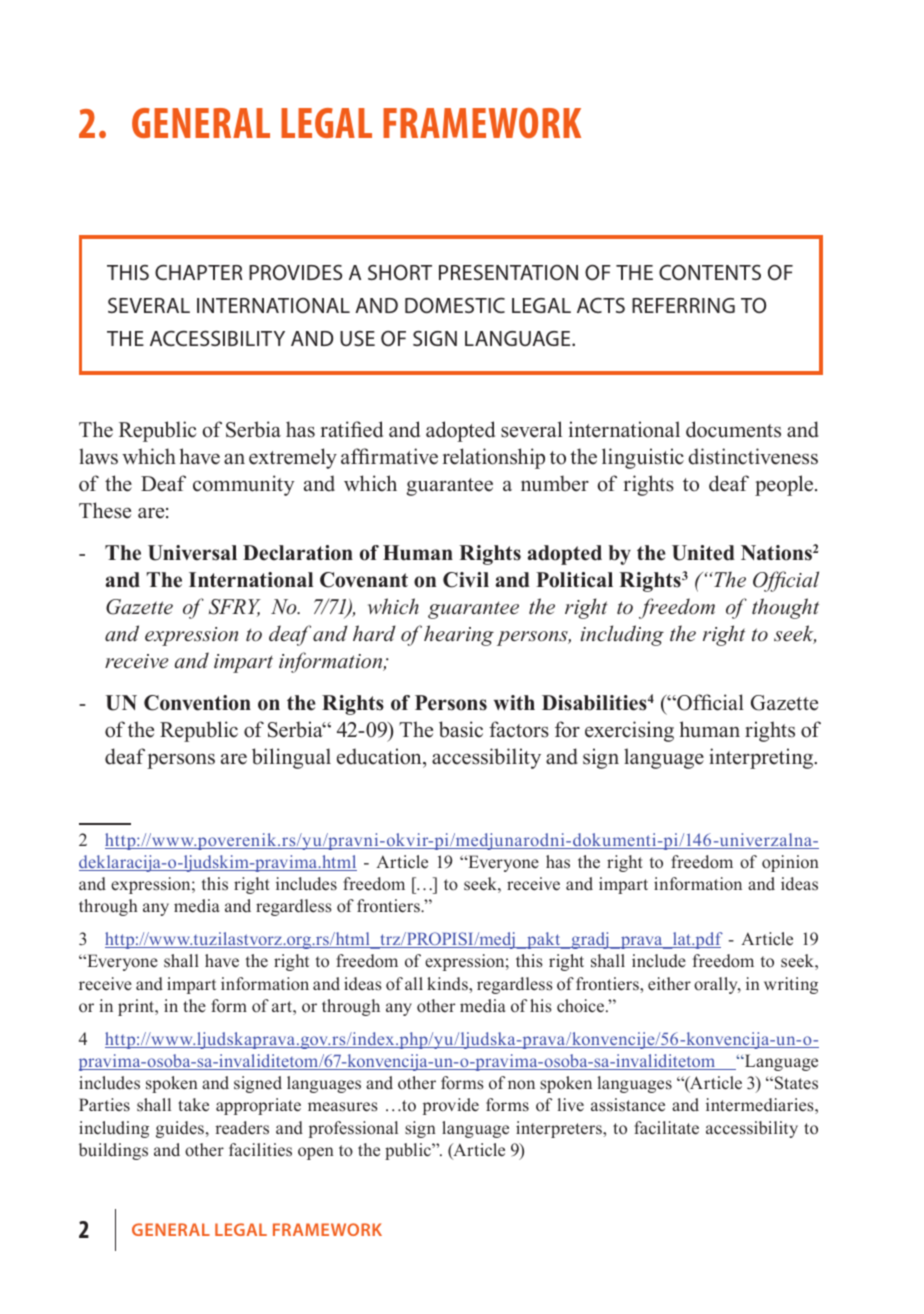 The image size is (924, 1314). What do you see at coordinates (353, 1129) in the screenshot?
I see `professional` at bounding box center [353, 1129].
